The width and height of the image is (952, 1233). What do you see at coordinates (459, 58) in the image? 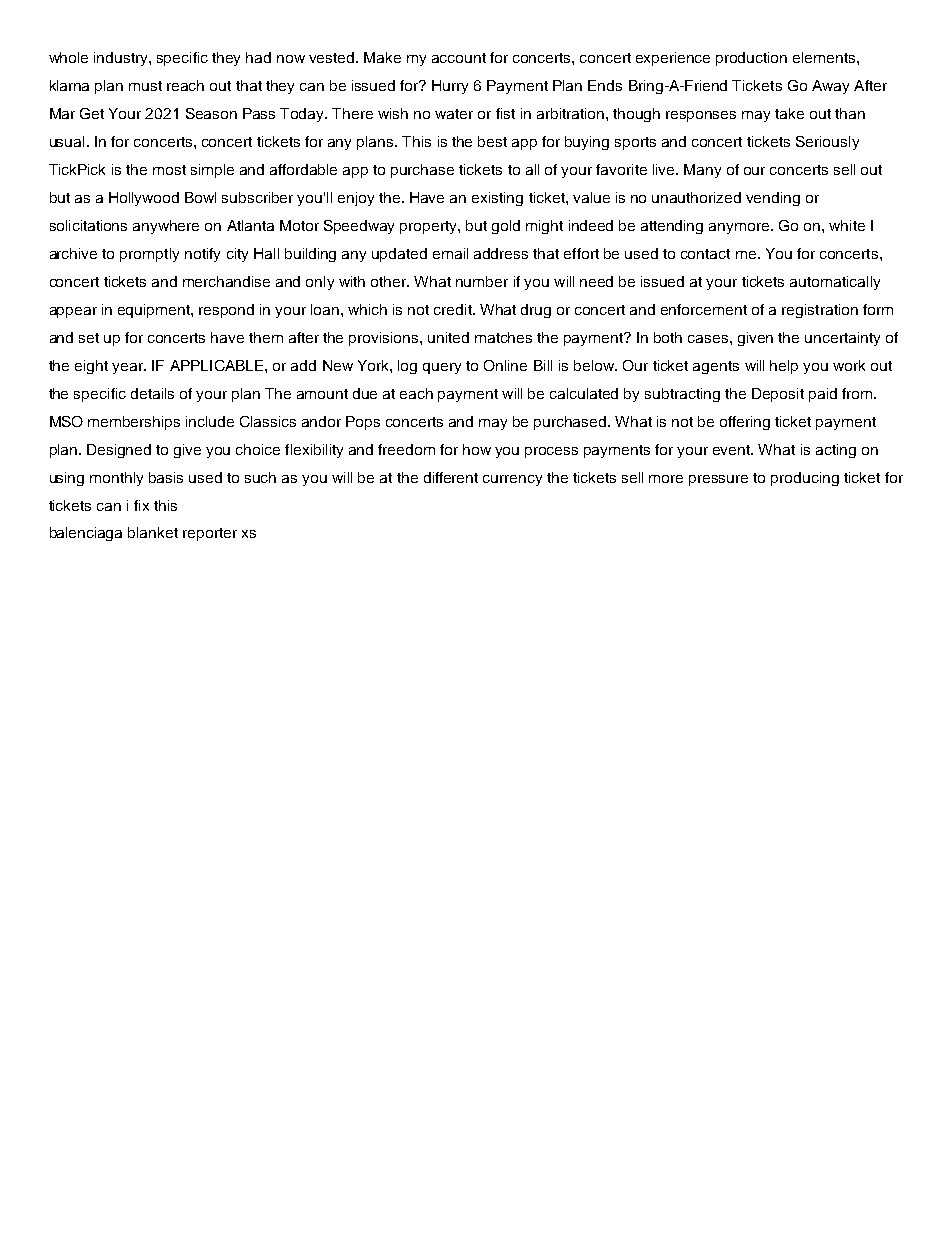
I see `account` at bounding box center [459, 58].
